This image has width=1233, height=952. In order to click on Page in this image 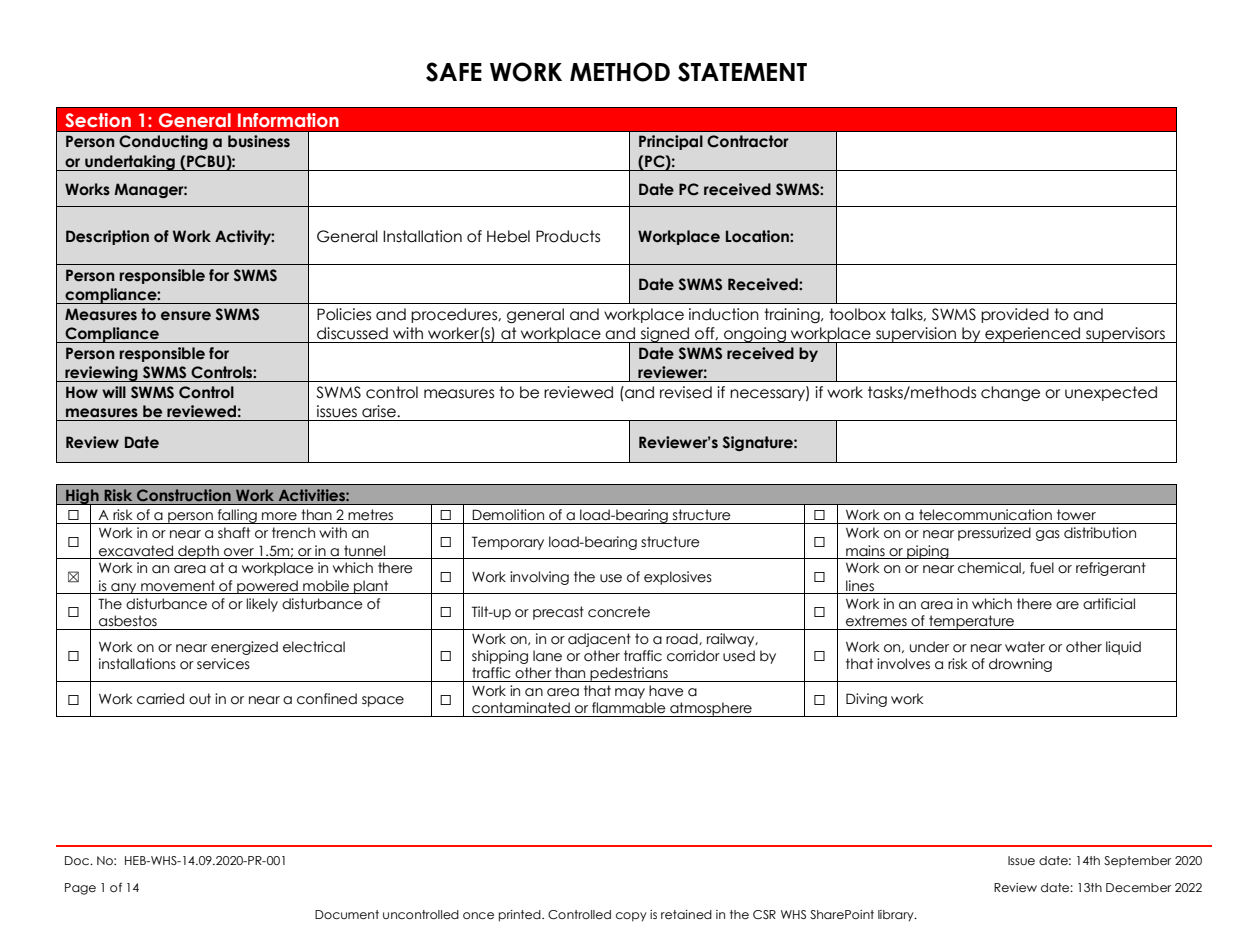, I will do `click(80, 889)`.
